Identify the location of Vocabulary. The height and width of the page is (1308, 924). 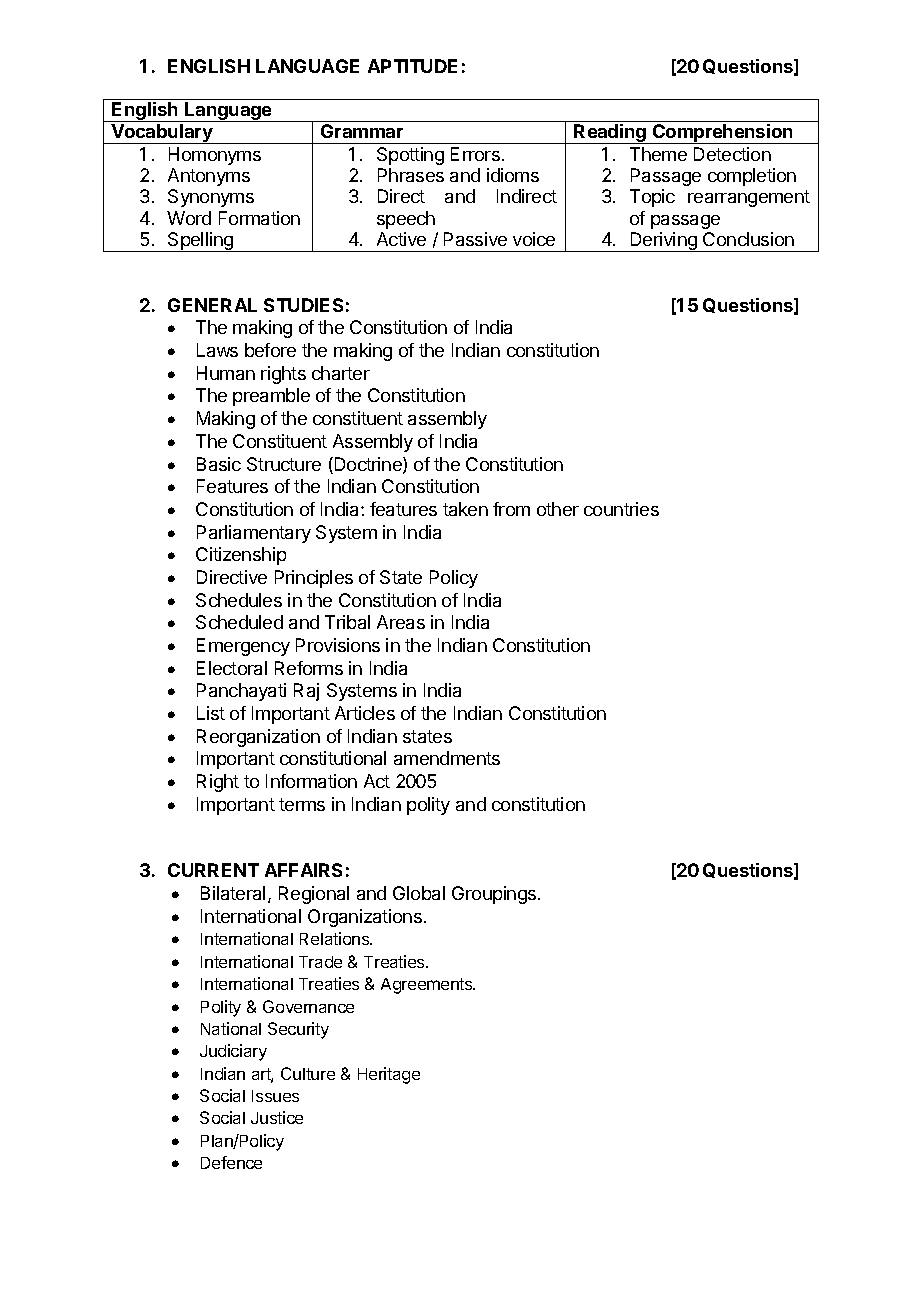
(162, 134).
